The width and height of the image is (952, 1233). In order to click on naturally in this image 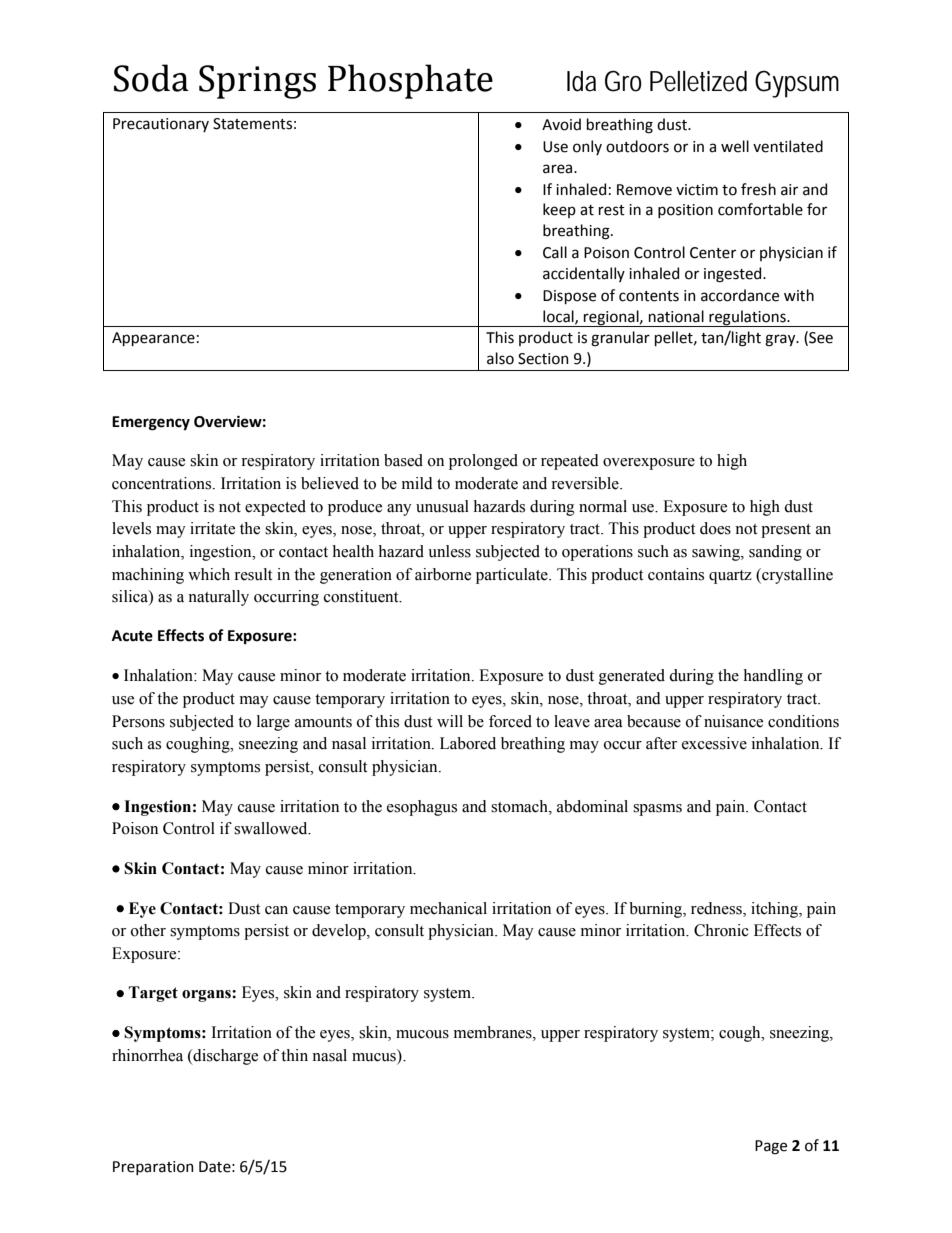, I will do `click(218, 598)`.
